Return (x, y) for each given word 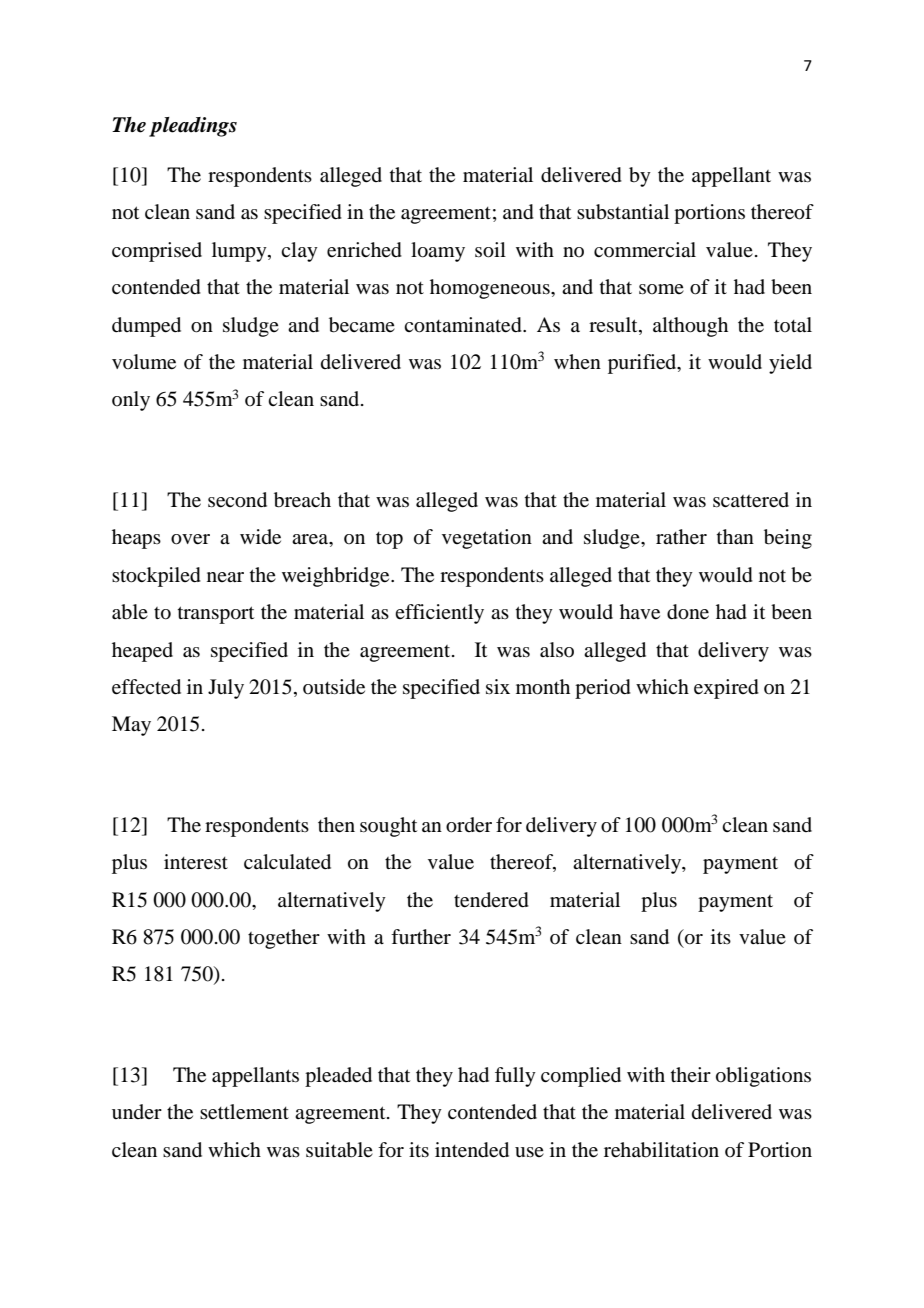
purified (643, 364)
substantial (623, 212)
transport (216, 615)
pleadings (193, 127)
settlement (244, 1112)
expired (726, 689)
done (688, 612)
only (131, 401)
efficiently (439, 614)
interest (196, 862)
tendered (491, 900)
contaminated (464, 325)
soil (490, 250)
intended (472, 1150)
